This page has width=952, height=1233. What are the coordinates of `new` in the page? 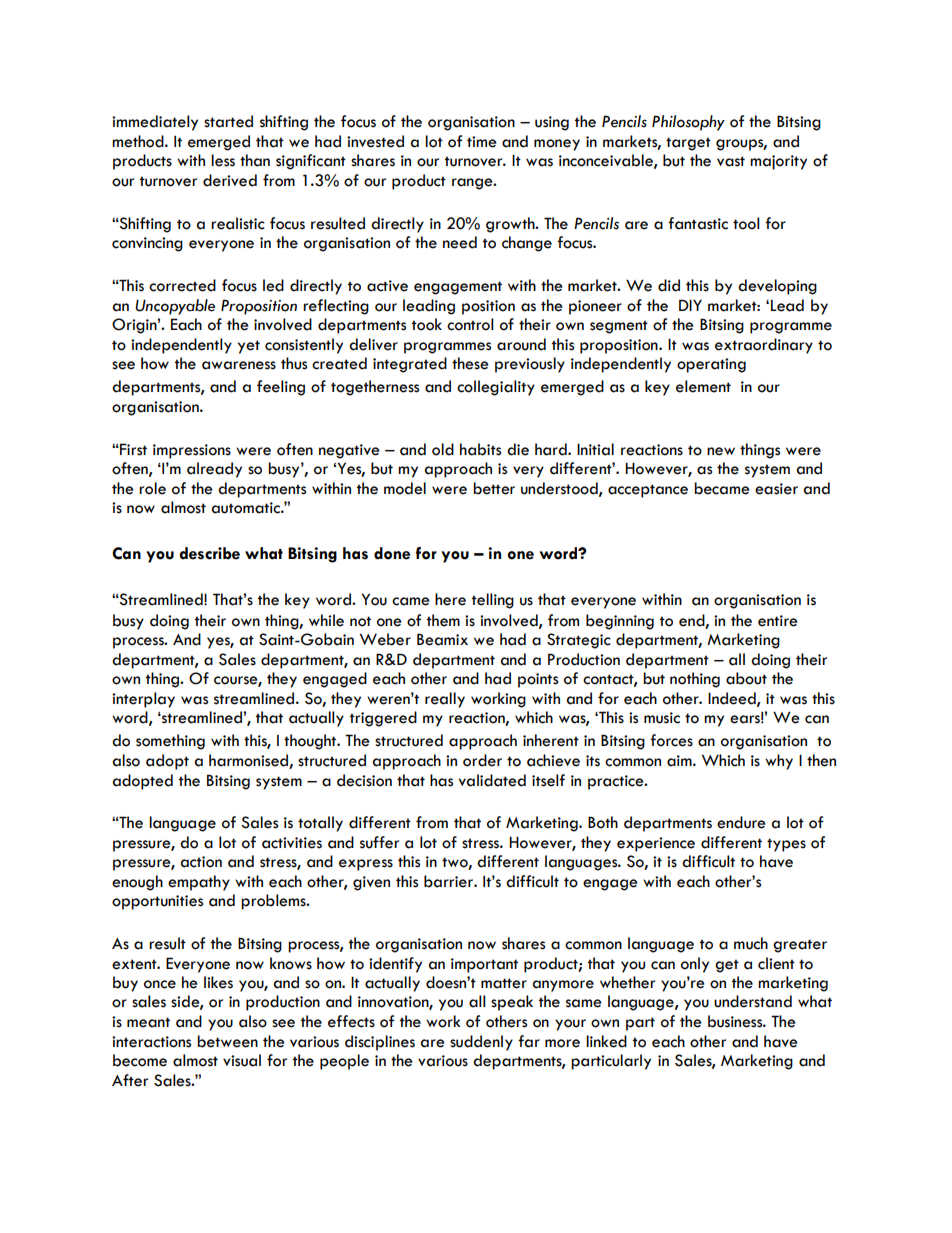 It's located at (721, 451).
